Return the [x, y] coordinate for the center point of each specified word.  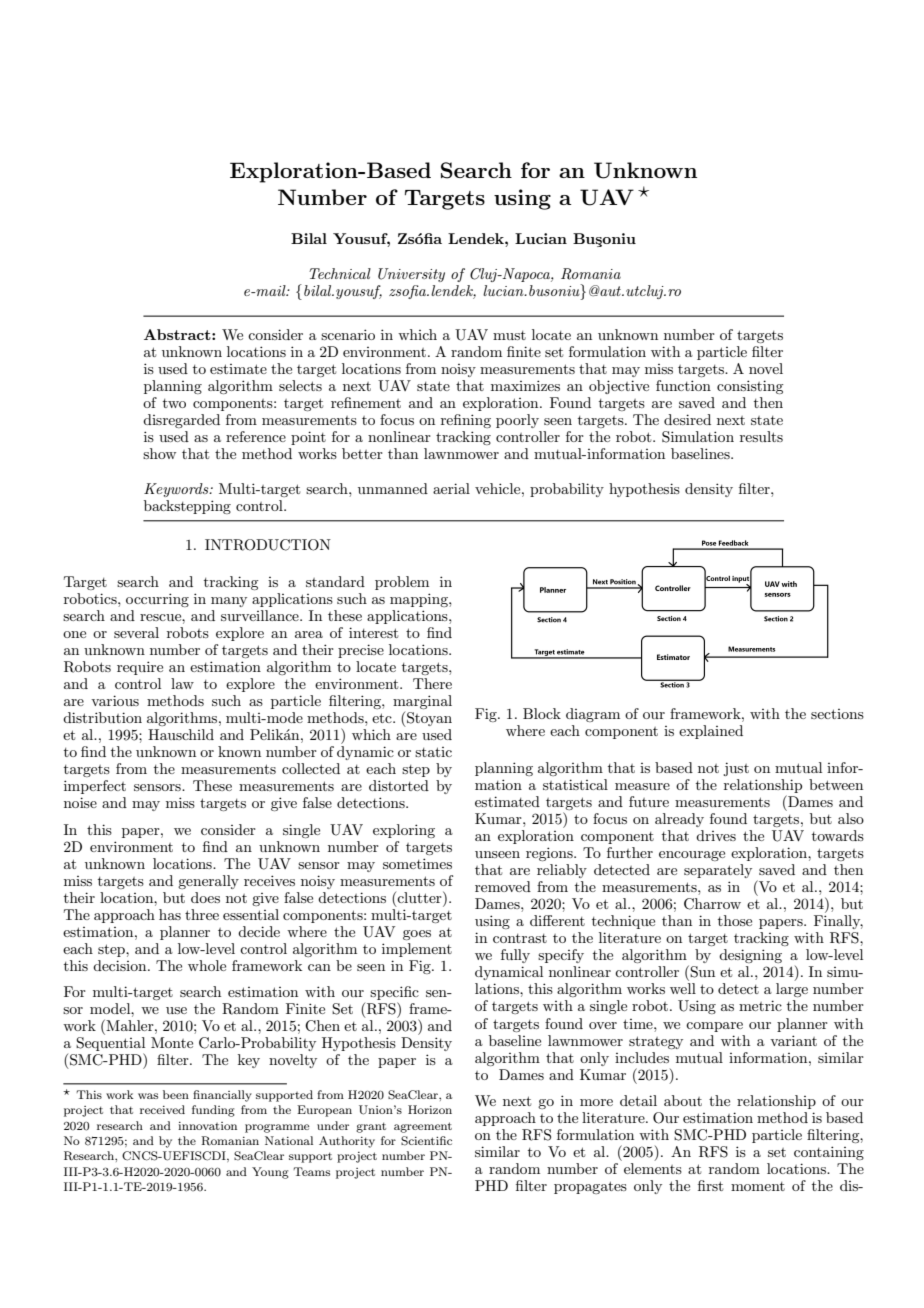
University [411, 275]
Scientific [426, 1141]
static [433, 752]
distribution [102, 717]
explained [711, 732]
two [174, 403]
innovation [207, 1126]
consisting [750, 387]
